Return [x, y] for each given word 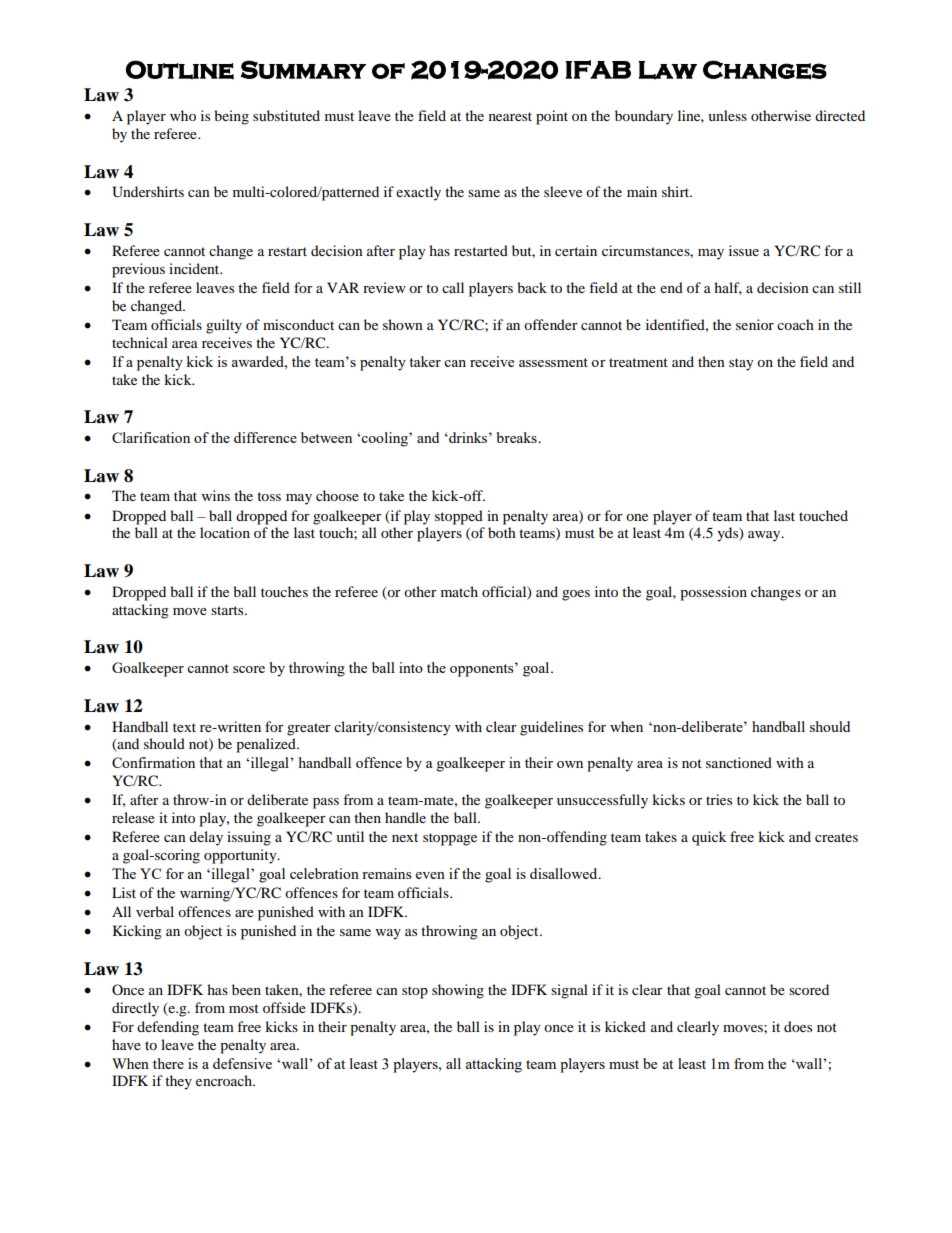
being [231, 117]
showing [458, 991]
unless [727, 115]
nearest [510, 116]
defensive [242, 1063]
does [798, 1026]
